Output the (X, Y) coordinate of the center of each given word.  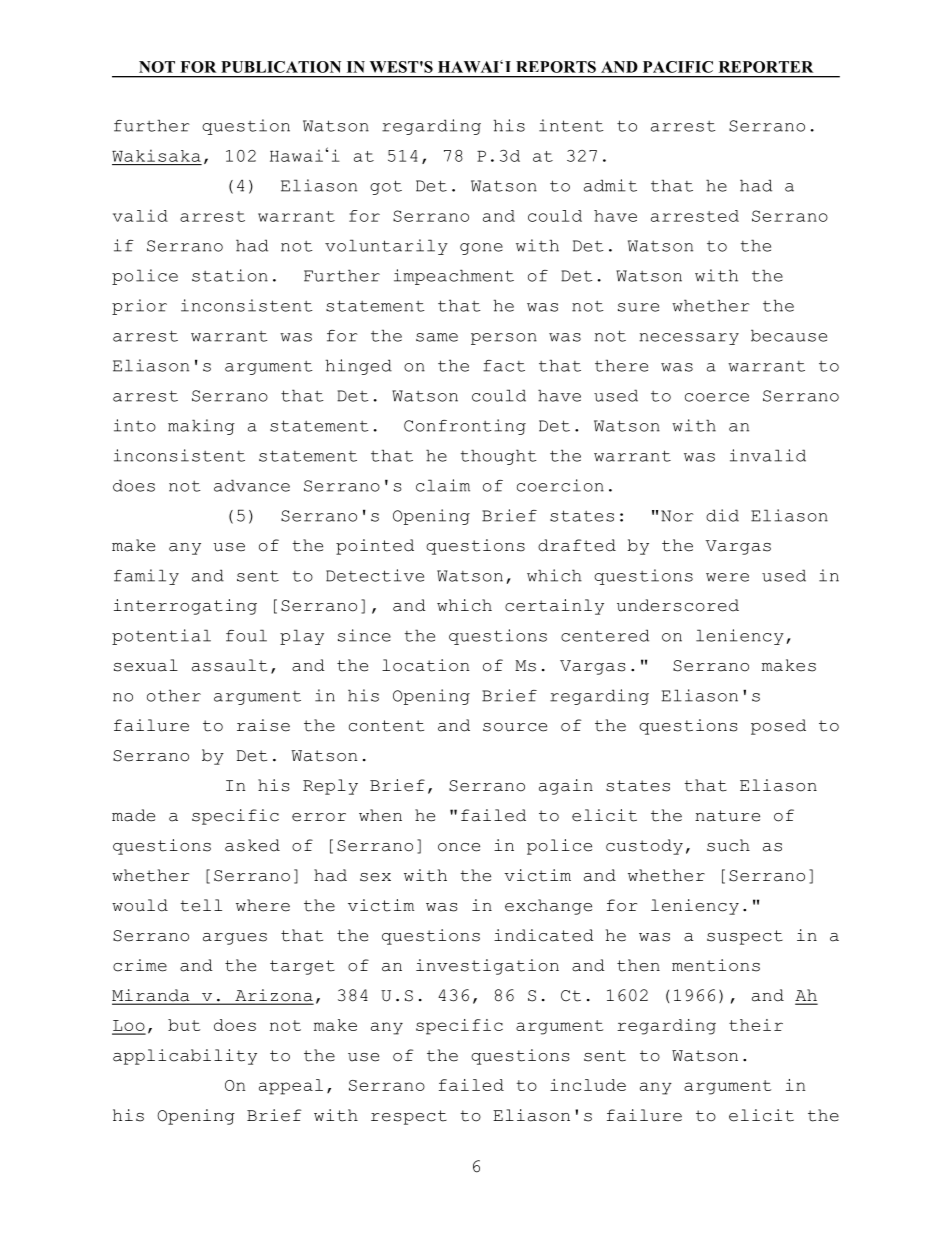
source (515, 727)
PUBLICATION (281, 67)
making (201, 427)
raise (263, 725)
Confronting (465, 427)
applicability (185, 1057)
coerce (717, 397)
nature (727, 816)
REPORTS (556, 67)
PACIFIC (678, 67)
